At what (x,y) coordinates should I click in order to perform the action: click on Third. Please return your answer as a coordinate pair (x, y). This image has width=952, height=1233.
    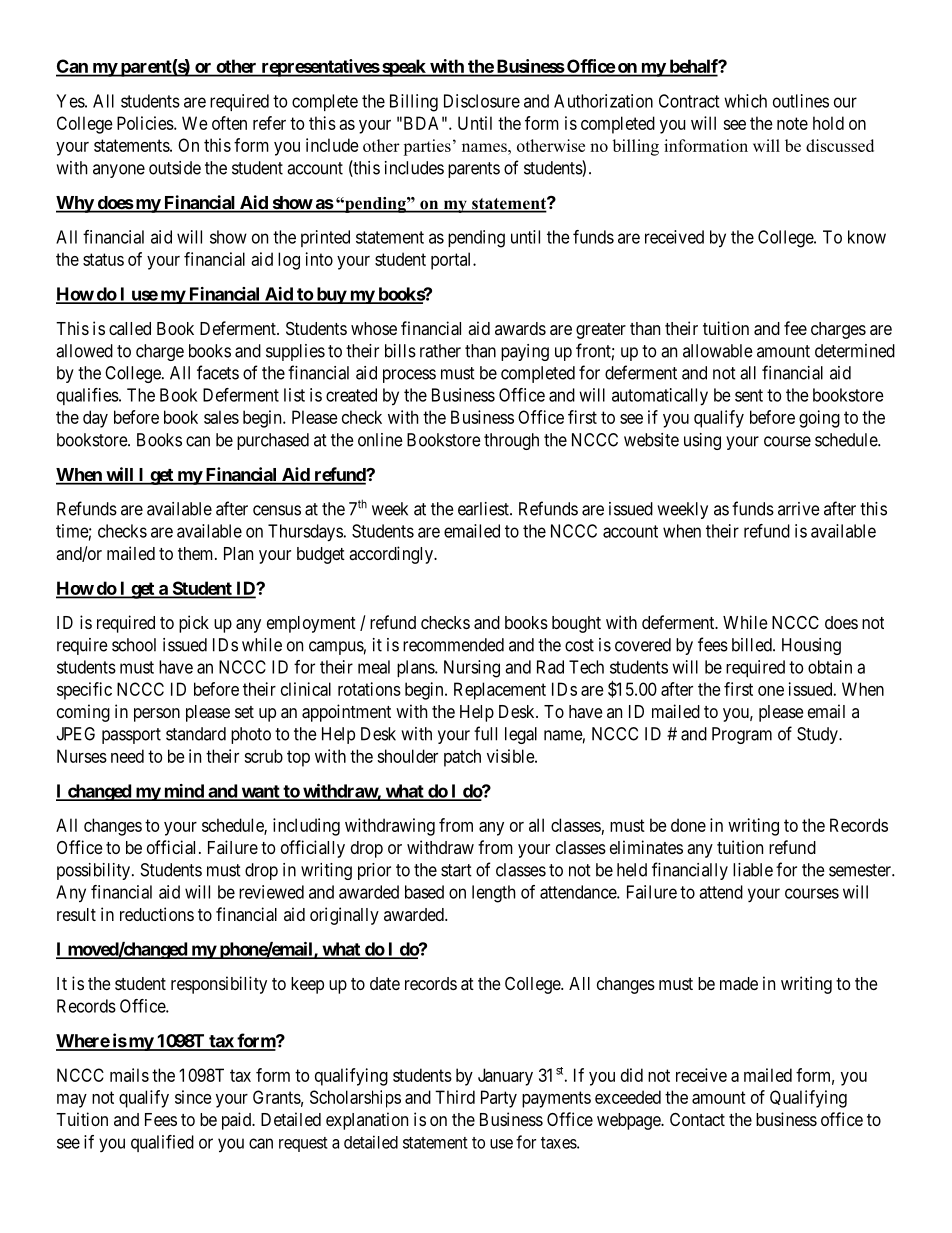
    Looking at the image, I should click on (455, 1097).
